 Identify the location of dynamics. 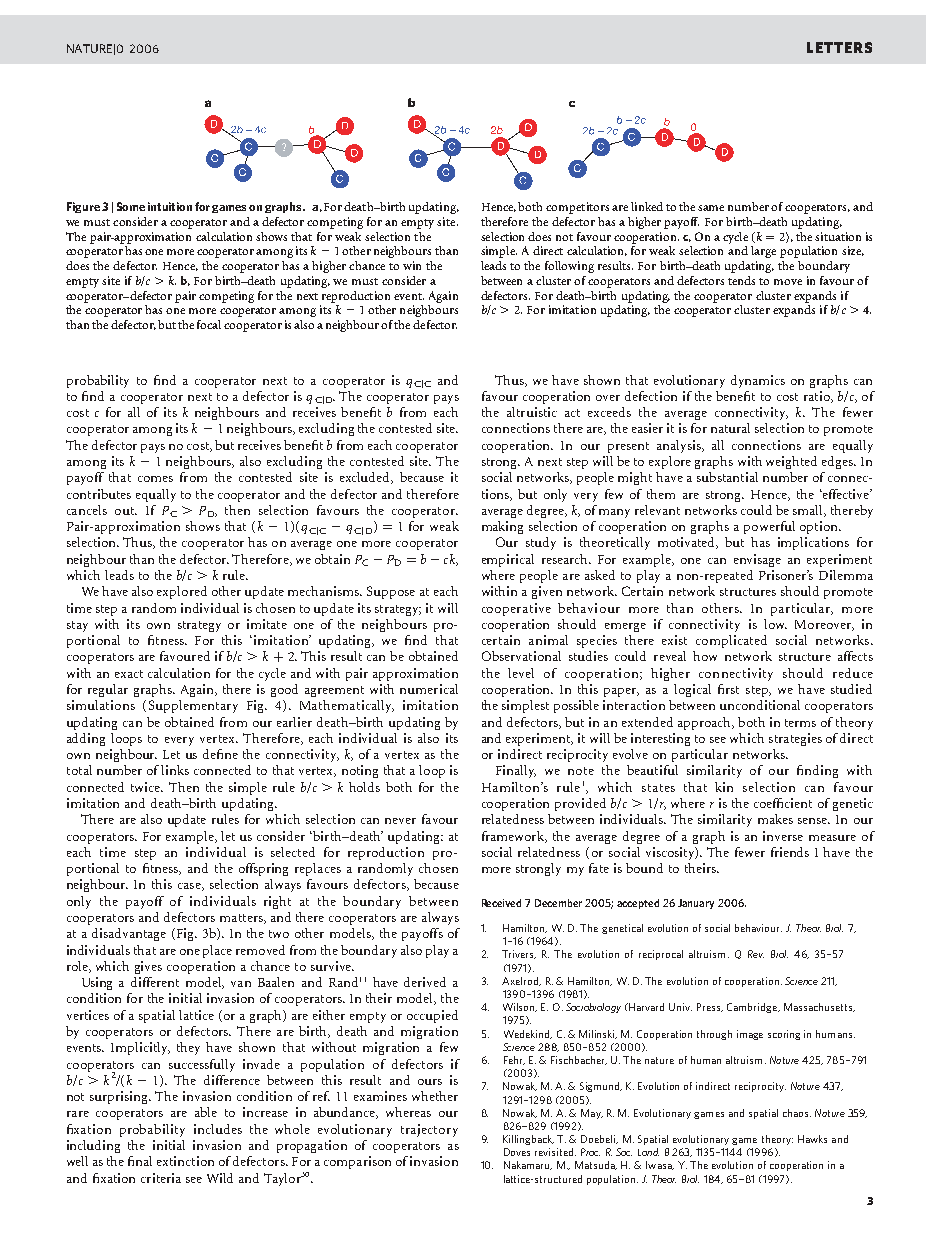
(758, 381).
